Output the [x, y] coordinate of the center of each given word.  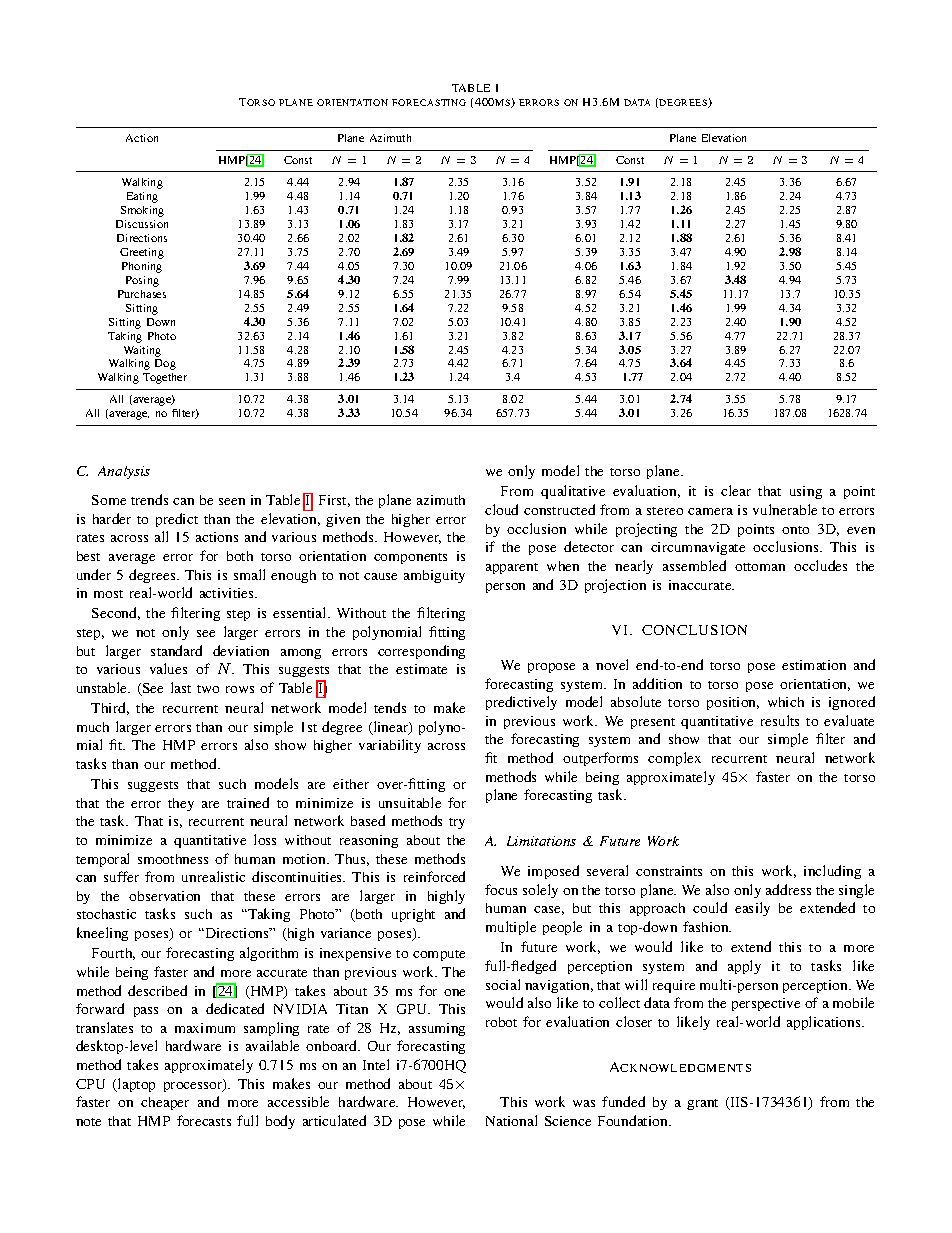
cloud [501, 509]
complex [674, 759]
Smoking [142, 211]
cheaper [165, 1103]
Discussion [142, 224]
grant [702, 1104]
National [511, 1120]
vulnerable [785, 509]
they [181, 804]
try [457, 823]
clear [736, 490]
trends [149, 499]
